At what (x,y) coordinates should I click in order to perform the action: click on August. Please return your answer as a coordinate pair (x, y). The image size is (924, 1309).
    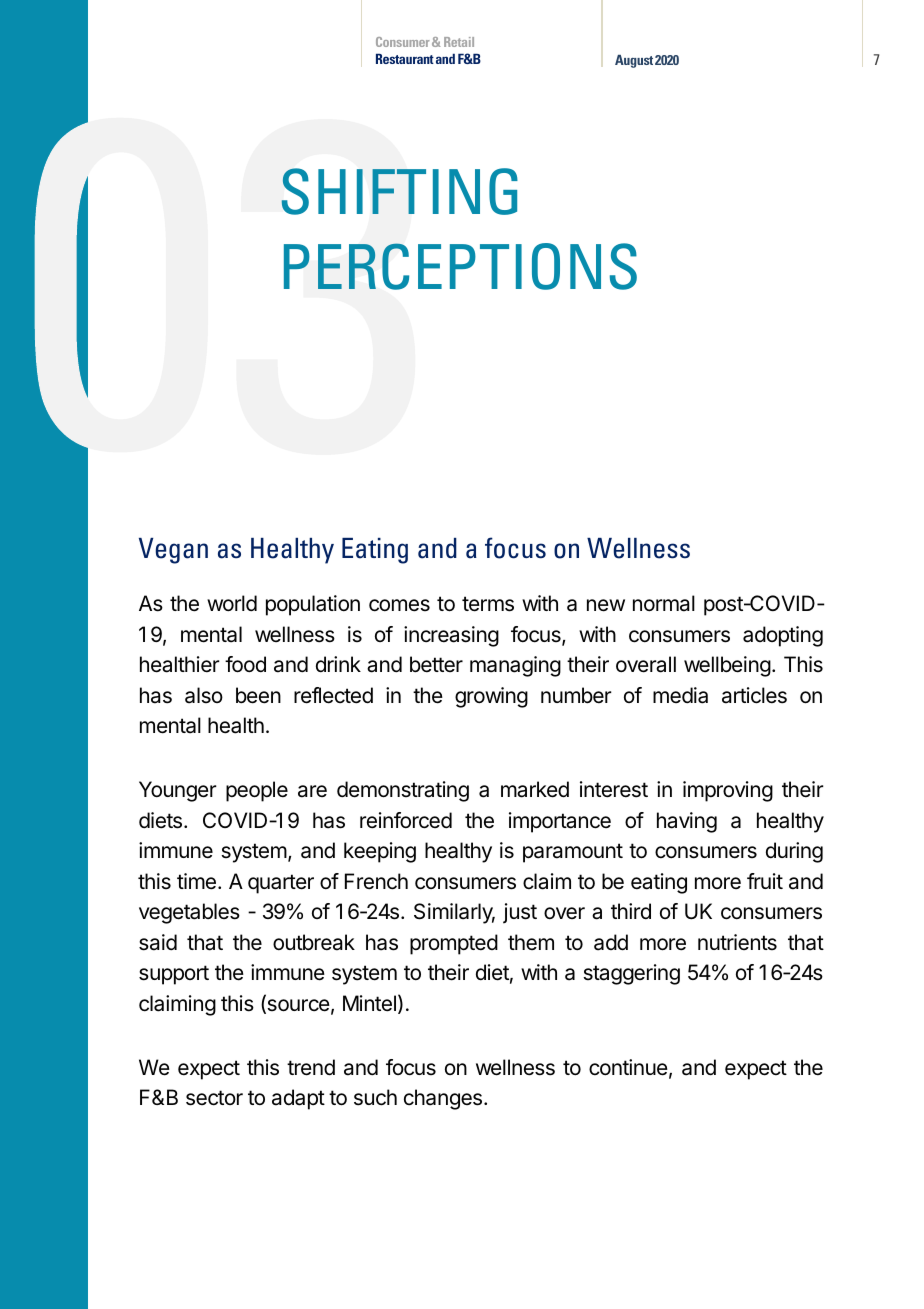
    Looking at the image, I should click on (634, 61).
